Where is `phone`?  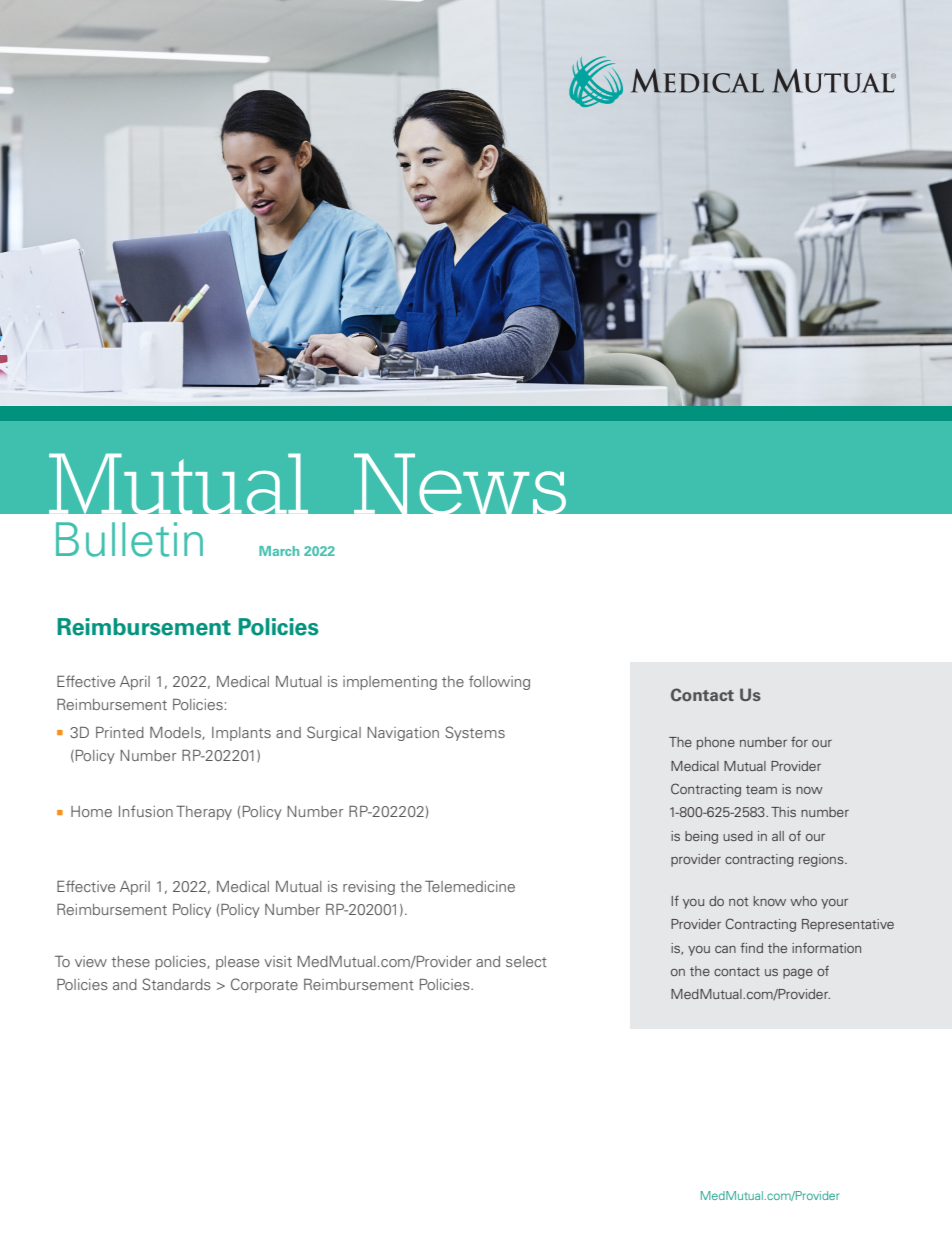
phone is located at coordinates (716, 743).
